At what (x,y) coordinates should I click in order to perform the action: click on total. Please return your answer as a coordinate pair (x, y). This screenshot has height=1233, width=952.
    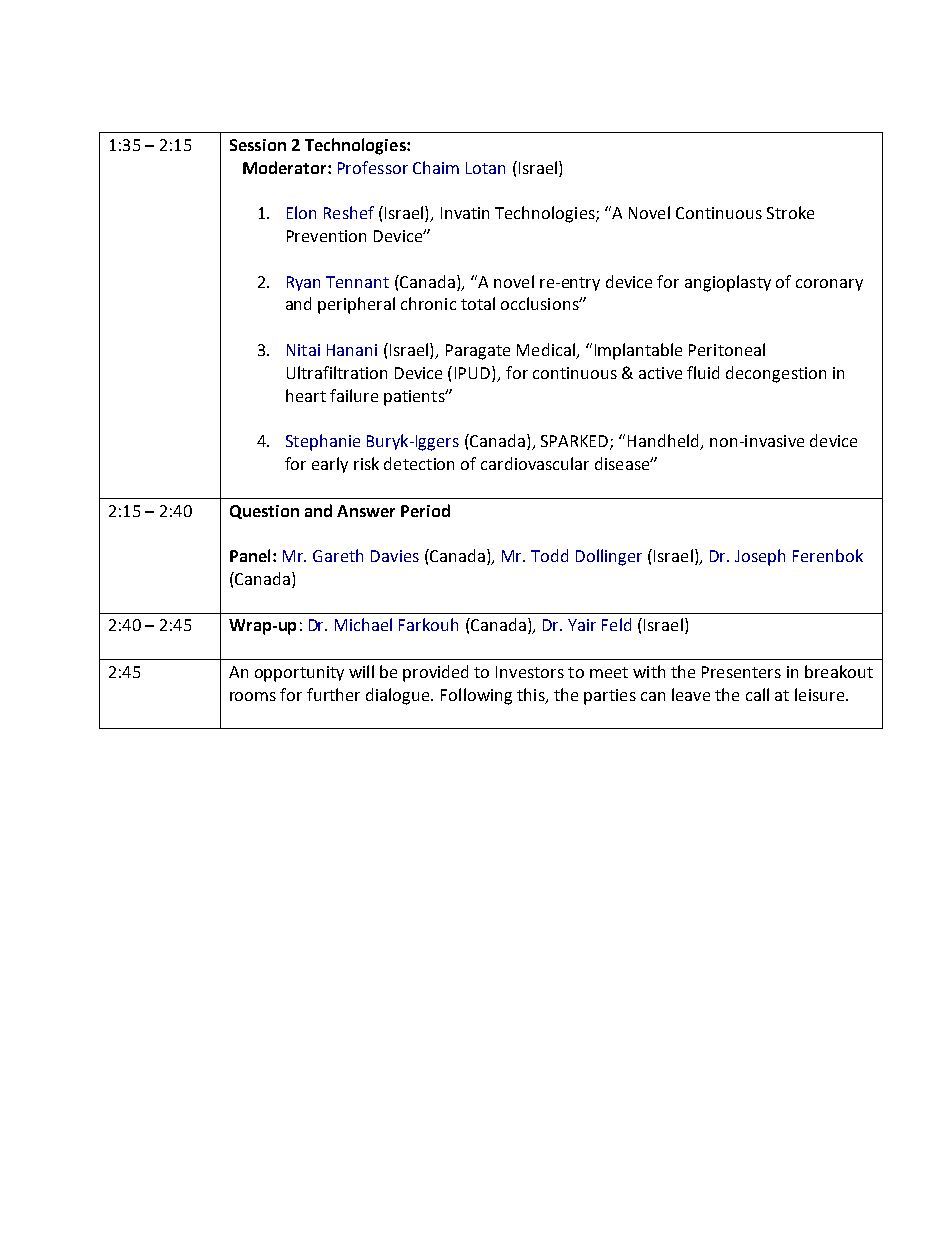
    Looking at the image, I should click on (478, 303).
